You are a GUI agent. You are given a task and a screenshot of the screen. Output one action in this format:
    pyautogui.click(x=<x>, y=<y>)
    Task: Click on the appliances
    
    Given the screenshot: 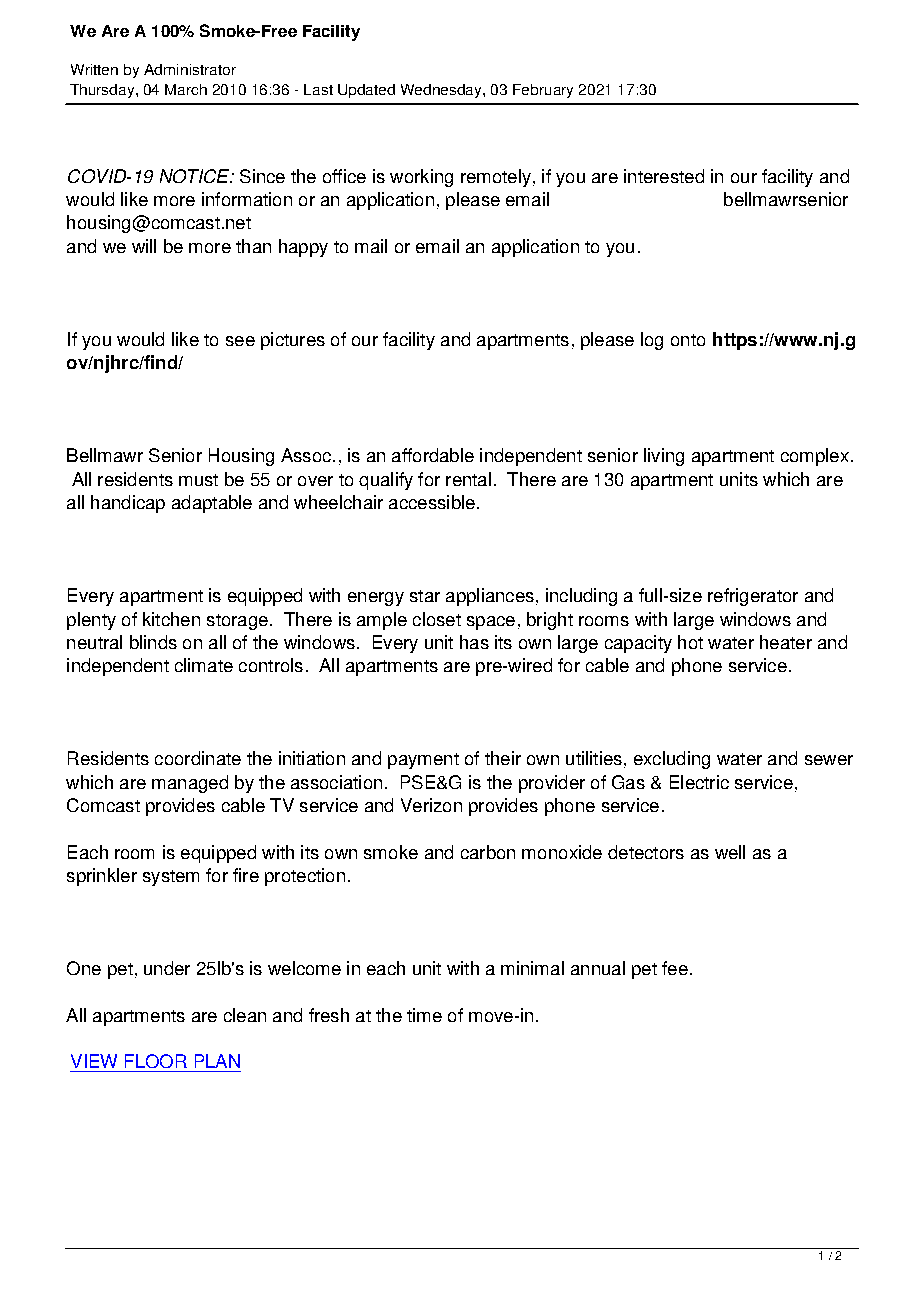 What is the action you would take?
    pyautogui.click(x=490, y=597)
